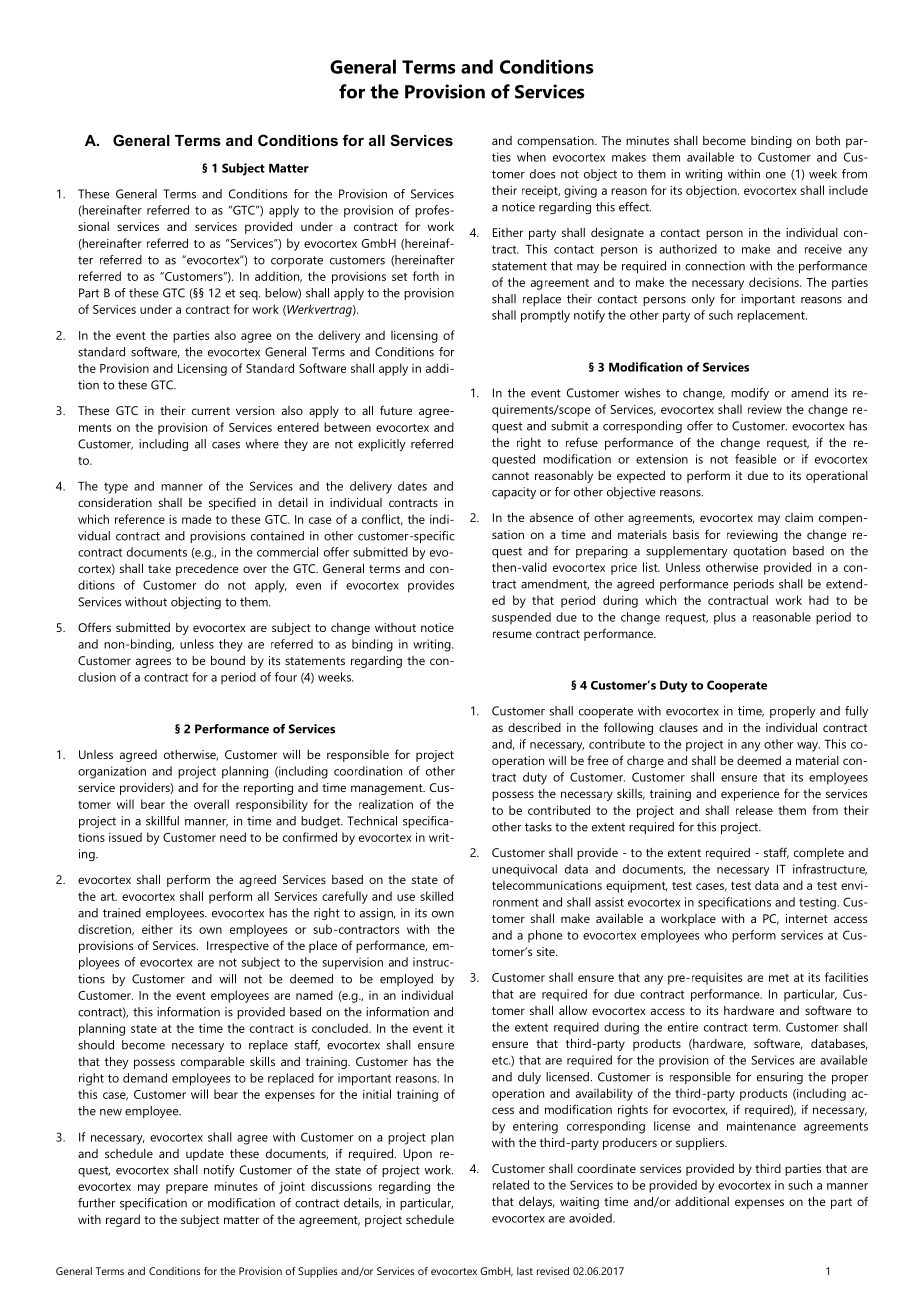 The image size is (924, 1307). Describe the element at coordinates (211, 411) in the document. I see `current` at that location.
